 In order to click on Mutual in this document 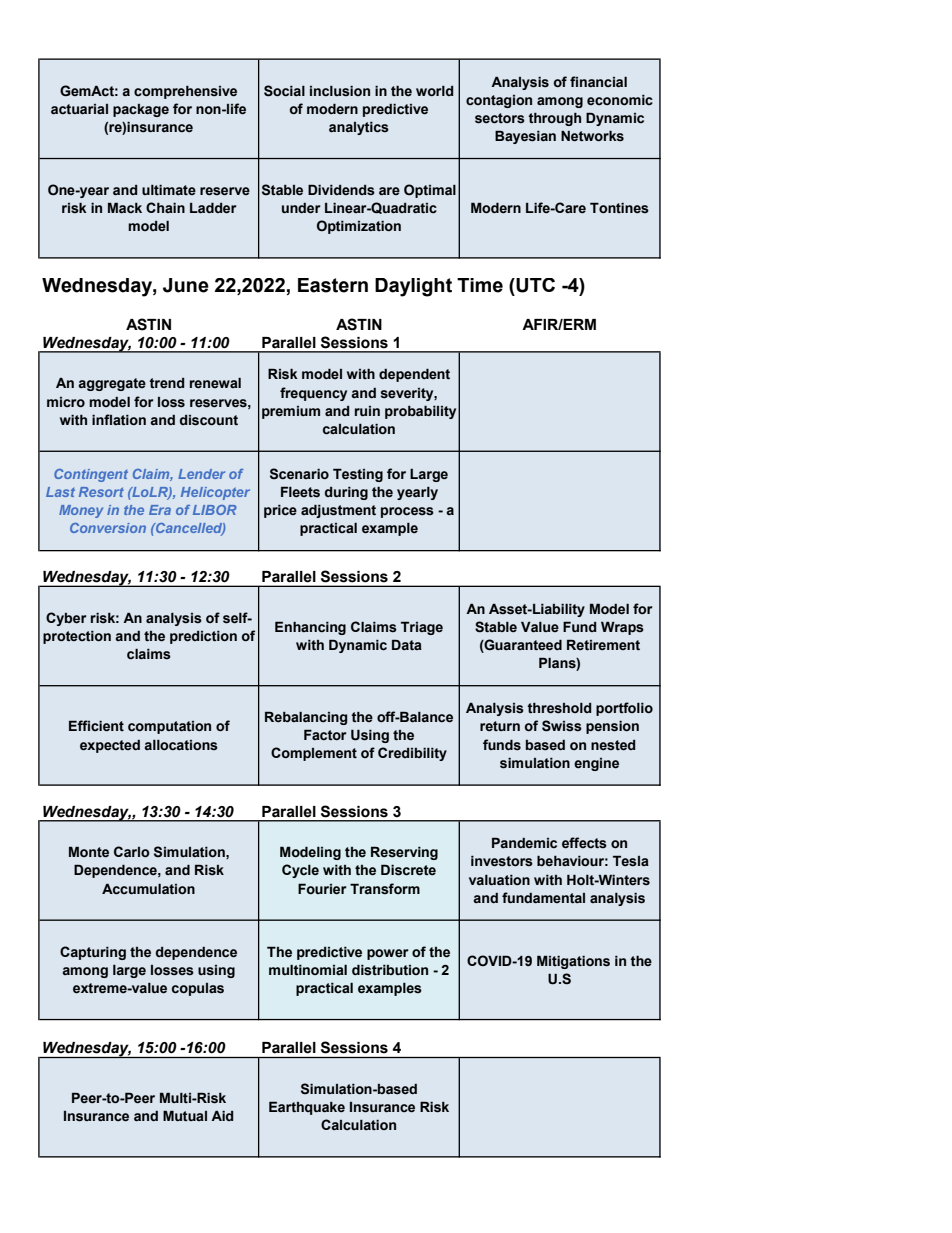, I will do `click(185, 1115)`.
